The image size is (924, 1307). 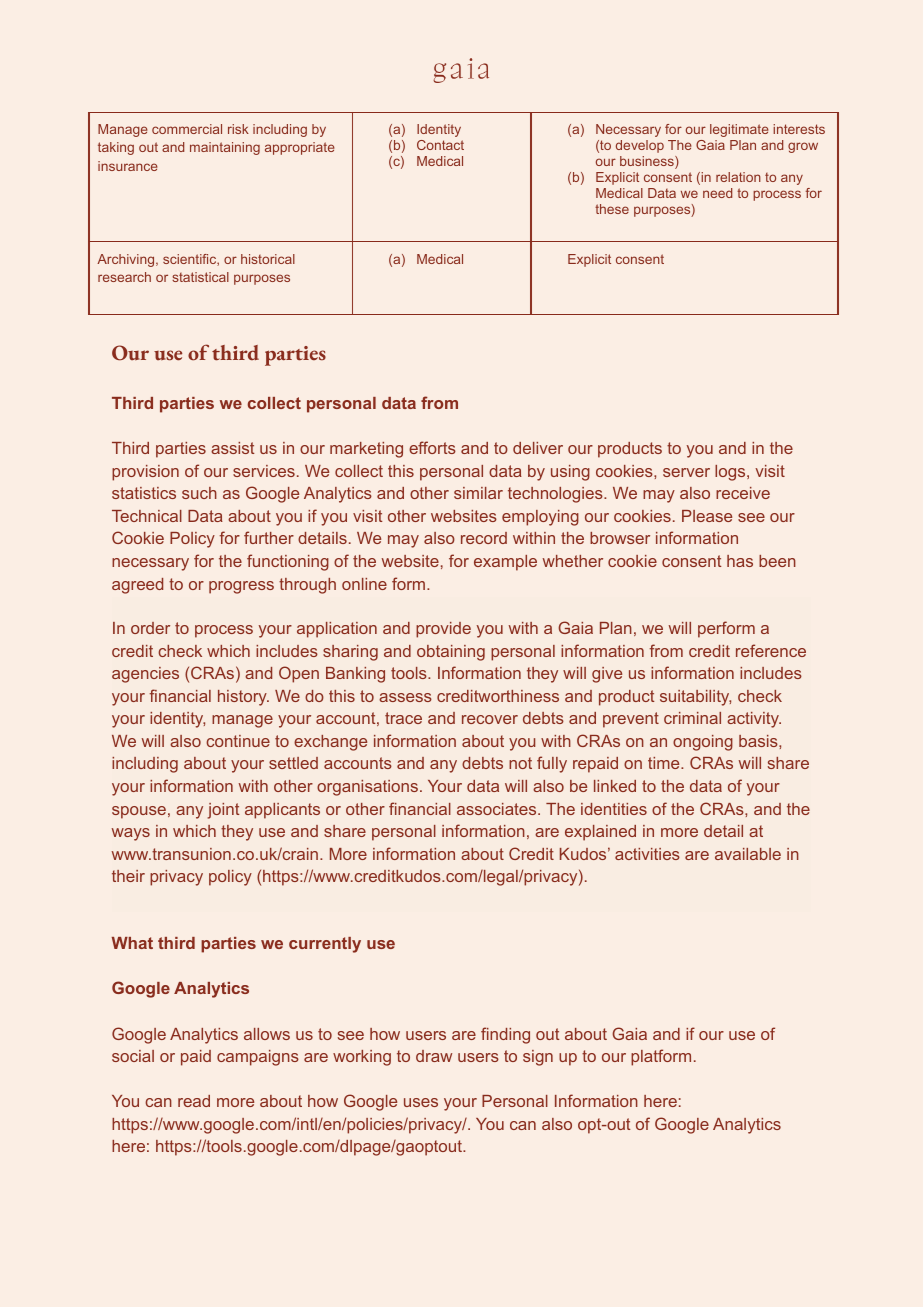 What do you see at coordinates (703, 743) in the screenshot?
I see `ongoing` at bounding box center [703, 743].
